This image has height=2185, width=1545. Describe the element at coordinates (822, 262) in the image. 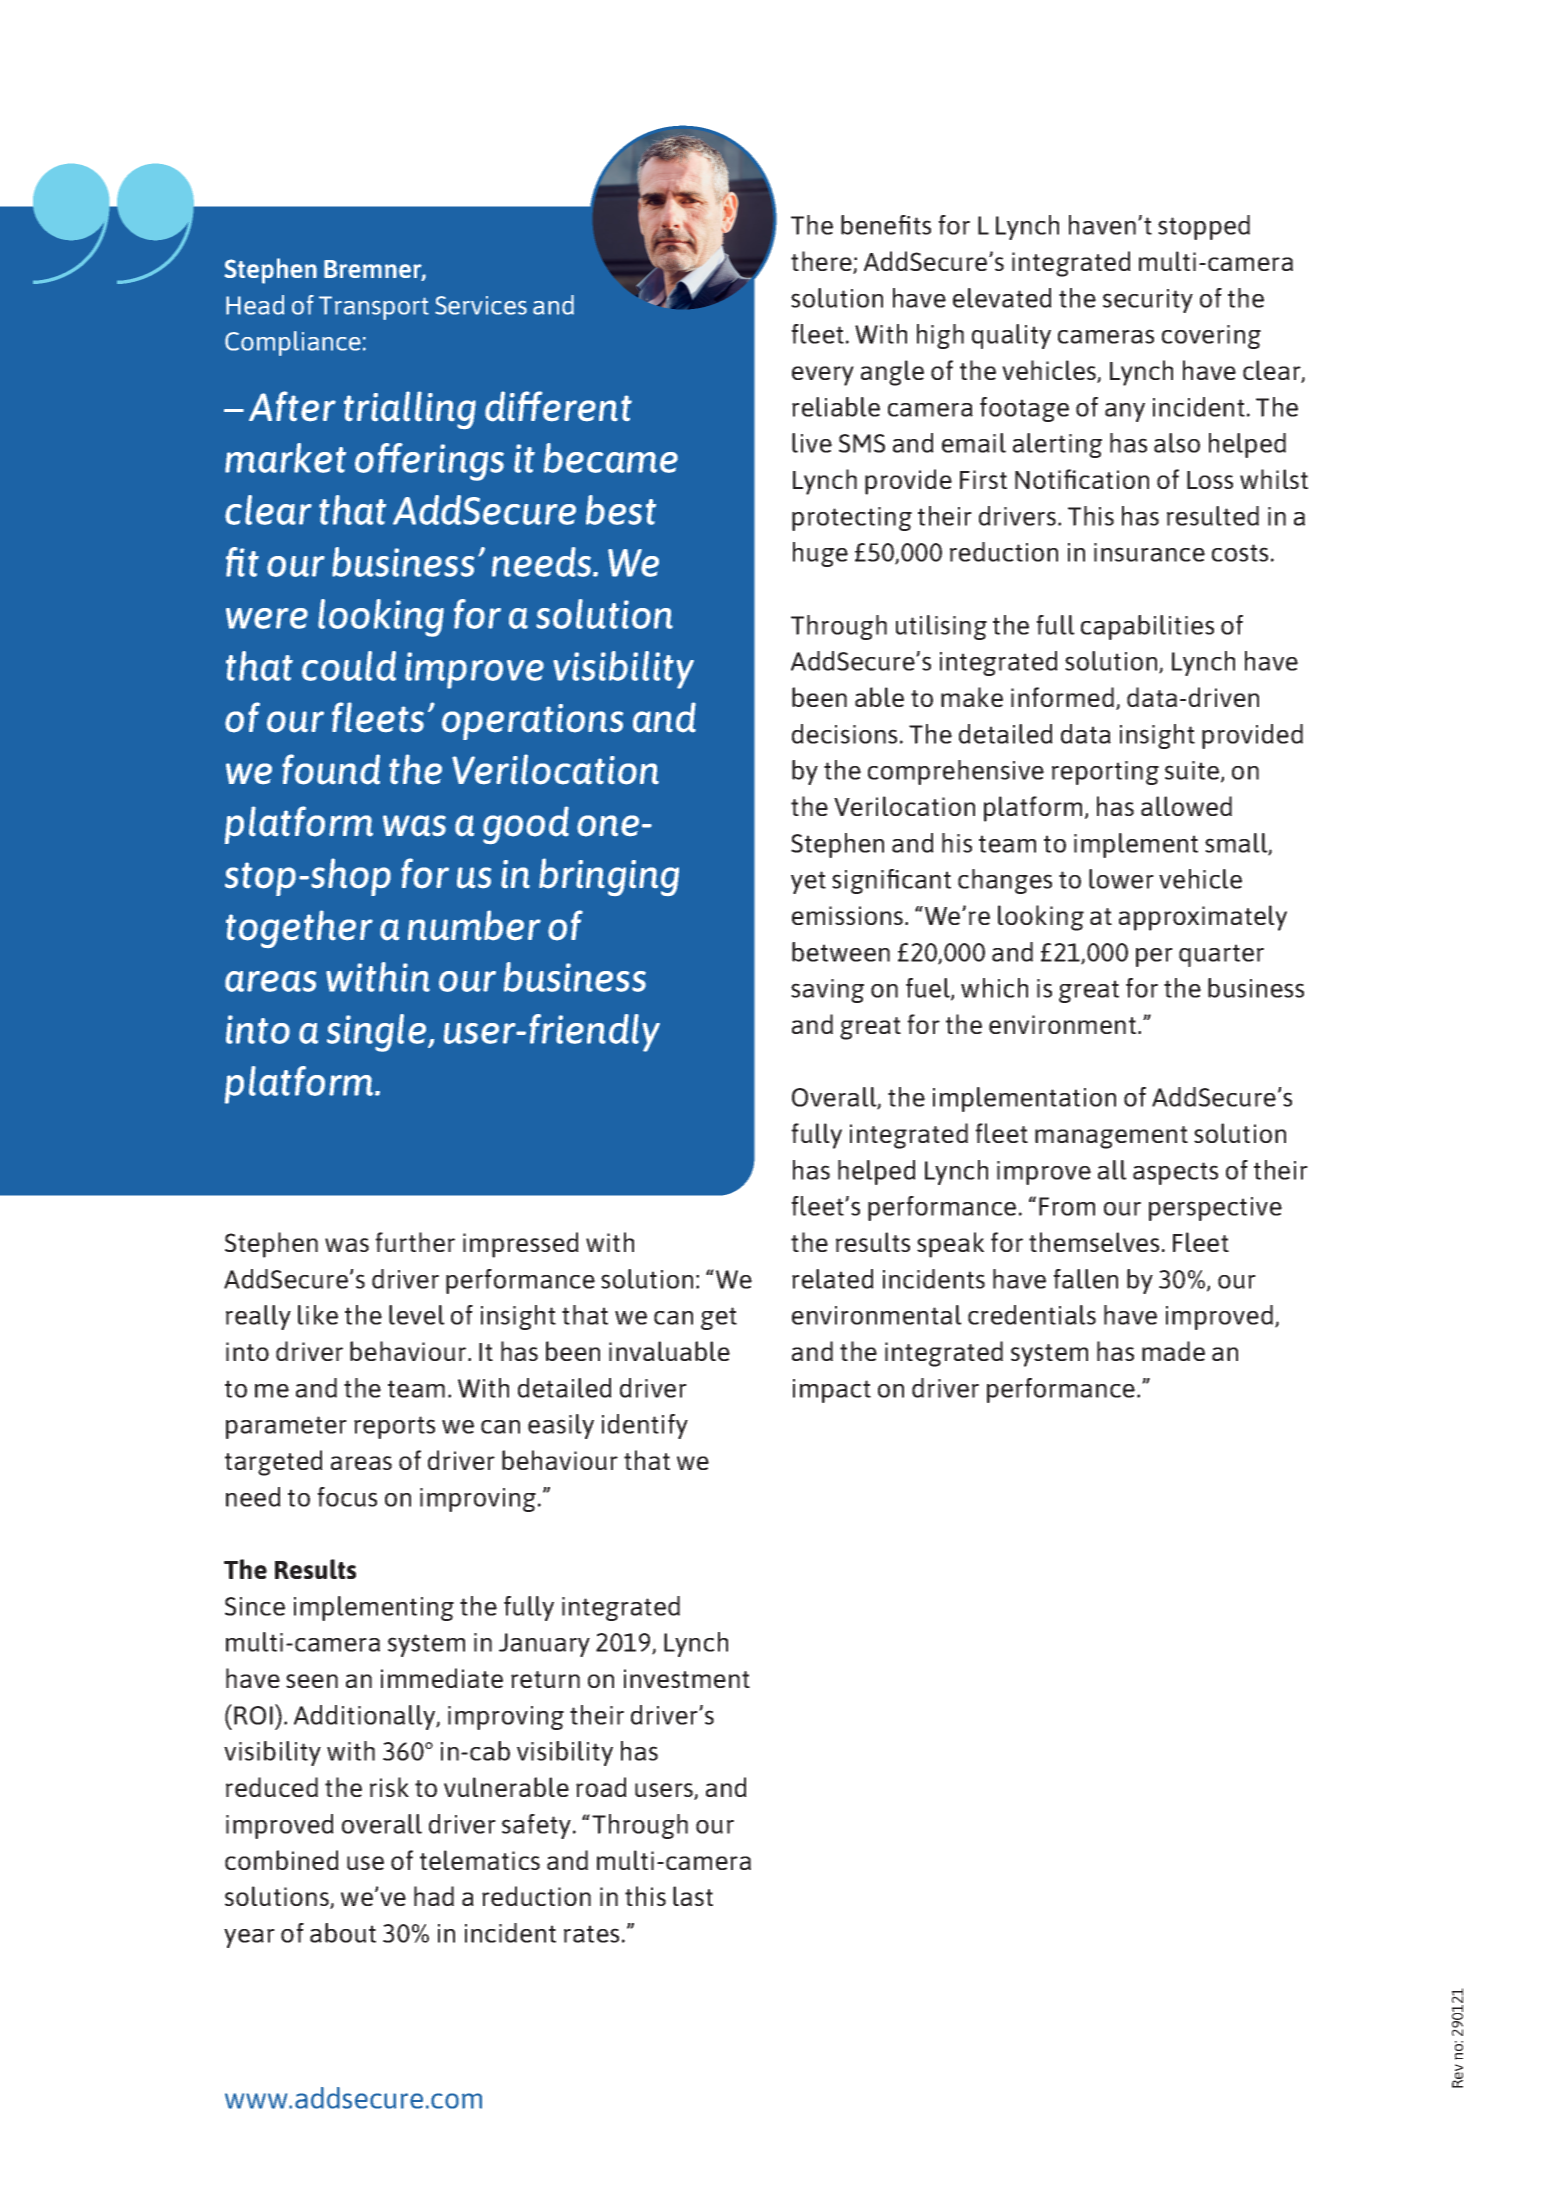

I see `there` at that location.
